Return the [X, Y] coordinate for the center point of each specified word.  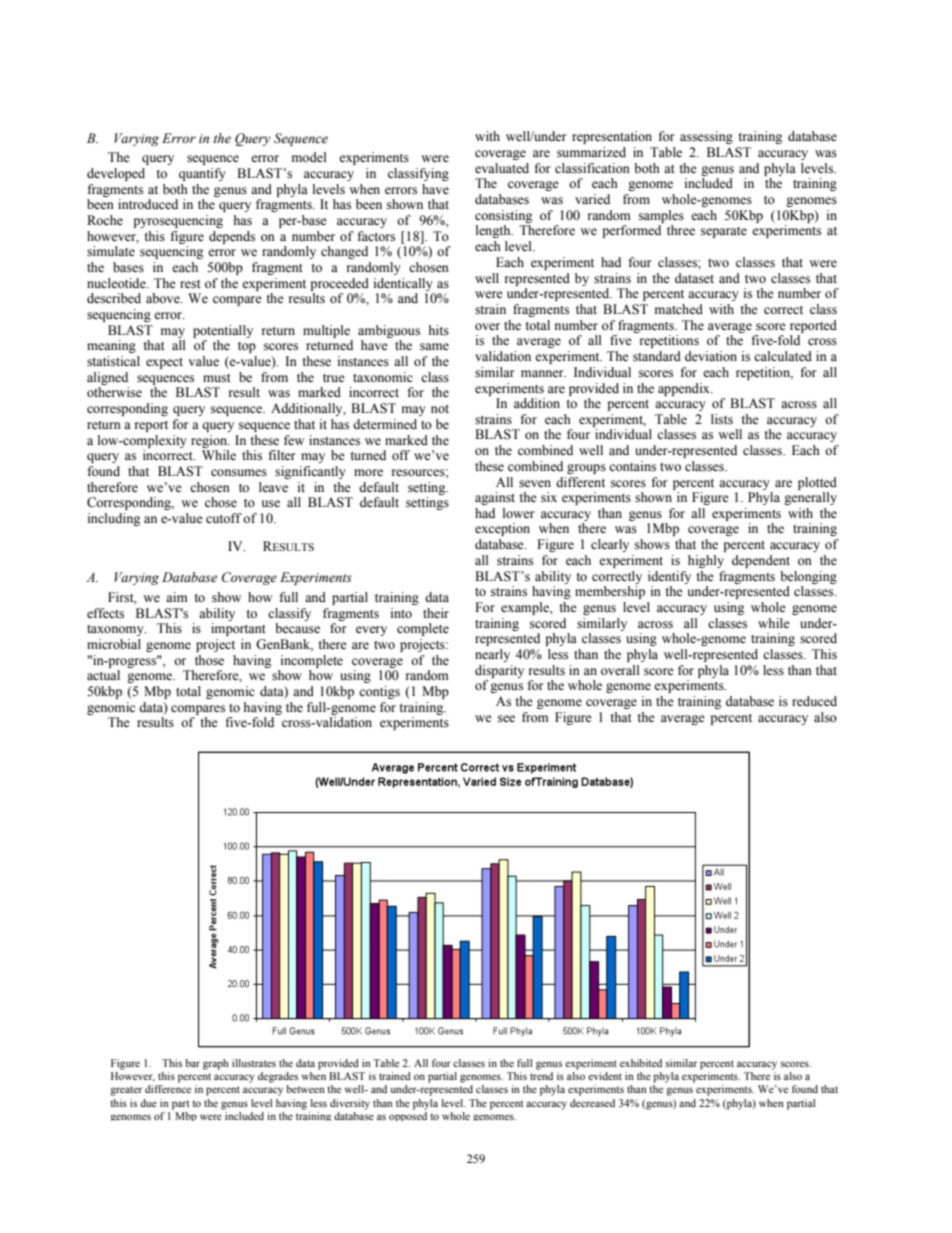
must [217, 378]
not [440, 409]
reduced [814, 701]
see [506, 718]
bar [192, 1063]
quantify [202, 174]
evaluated [502, 168]
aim [177, 597]
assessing [706, 137]
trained [395, 1076]
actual [103, 675]
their [436, 613]
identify [669, 577]
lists [722, 419]
